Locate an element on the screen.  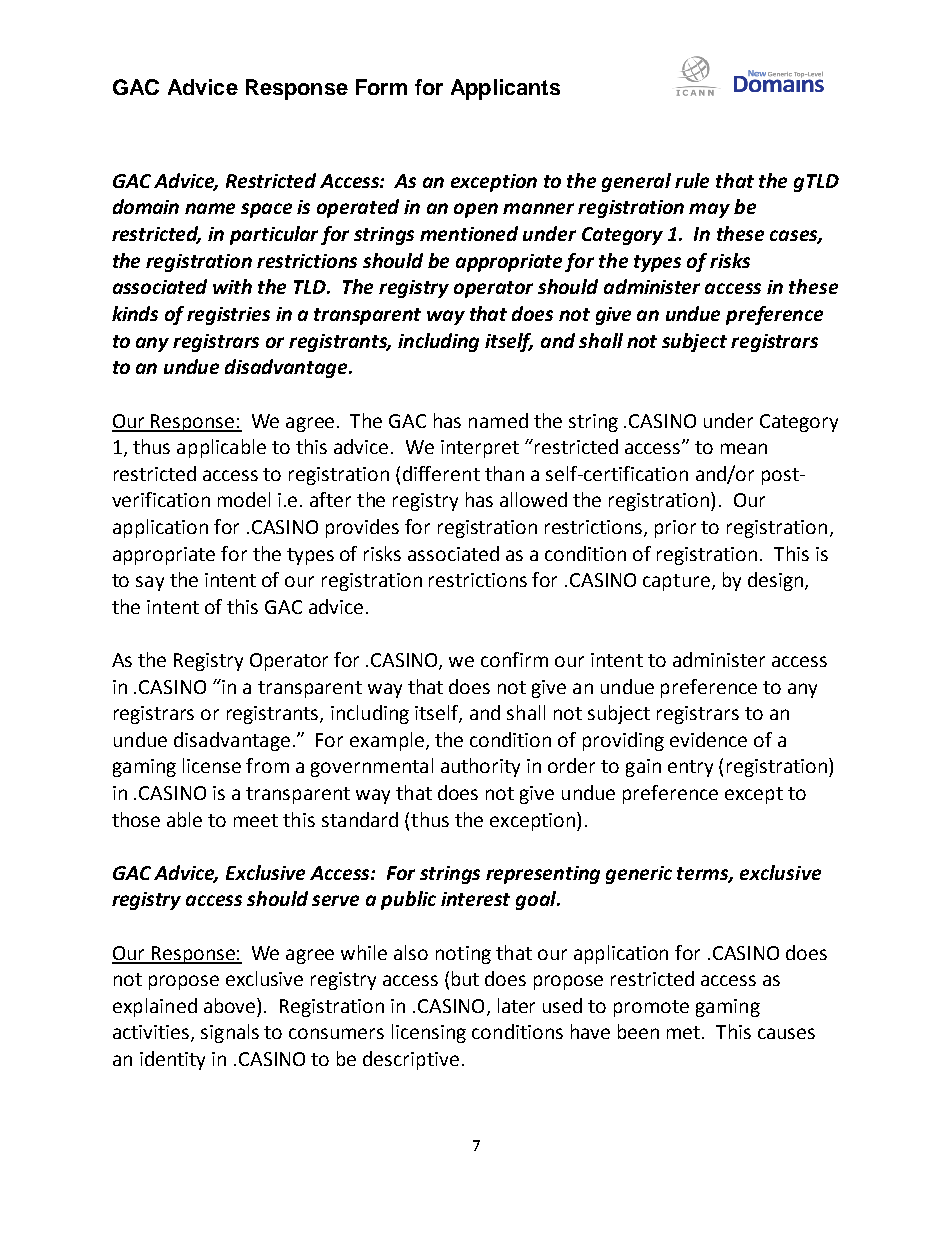
entry is located at coordinates (690, 768).
